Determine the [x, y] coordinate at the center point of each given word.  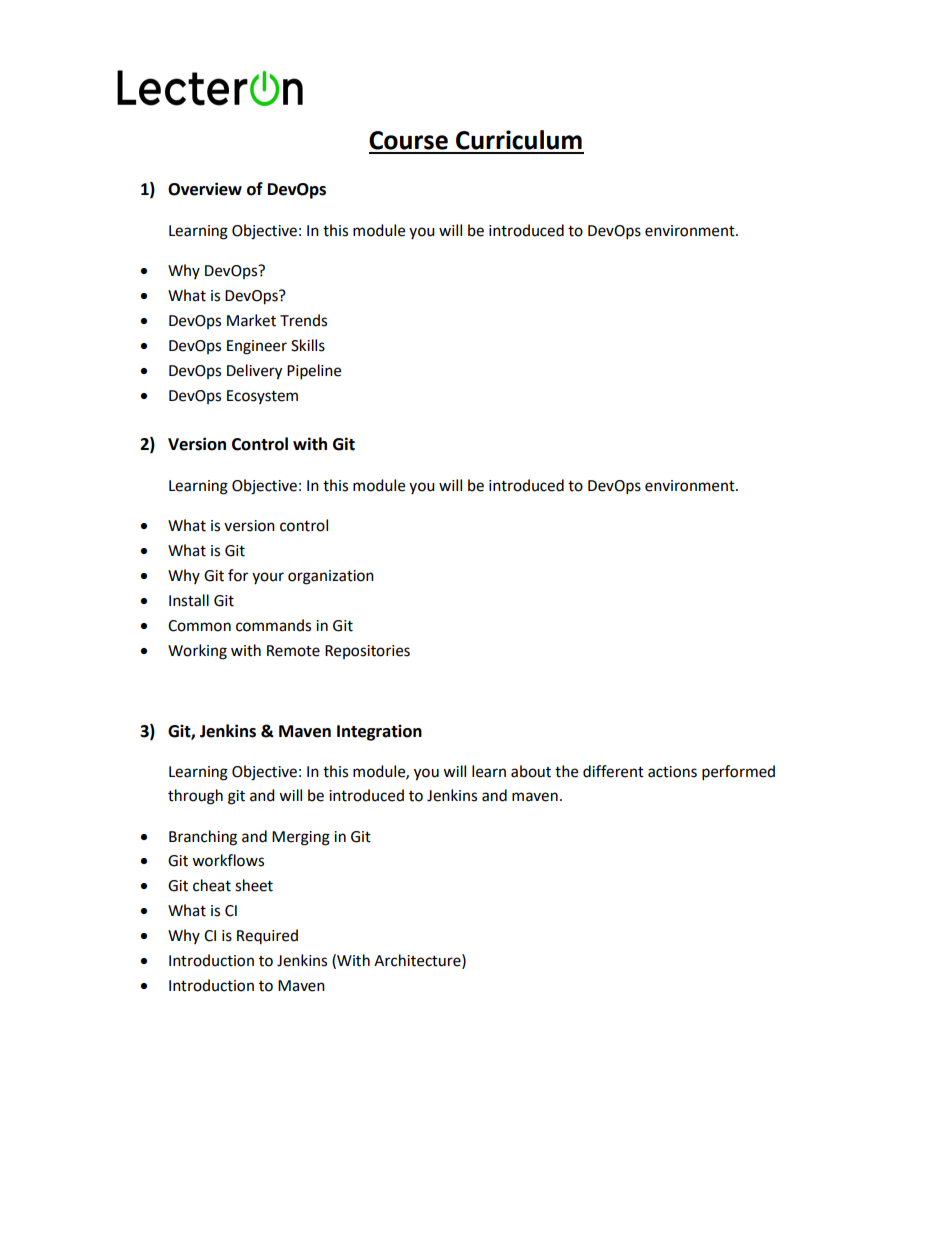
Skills [308, 345]
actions [672, 772]
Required [267, 936]
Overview [205, 189]
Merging [301, 838]
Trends [303, 320]
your [268, 578]
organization [331, 577]
